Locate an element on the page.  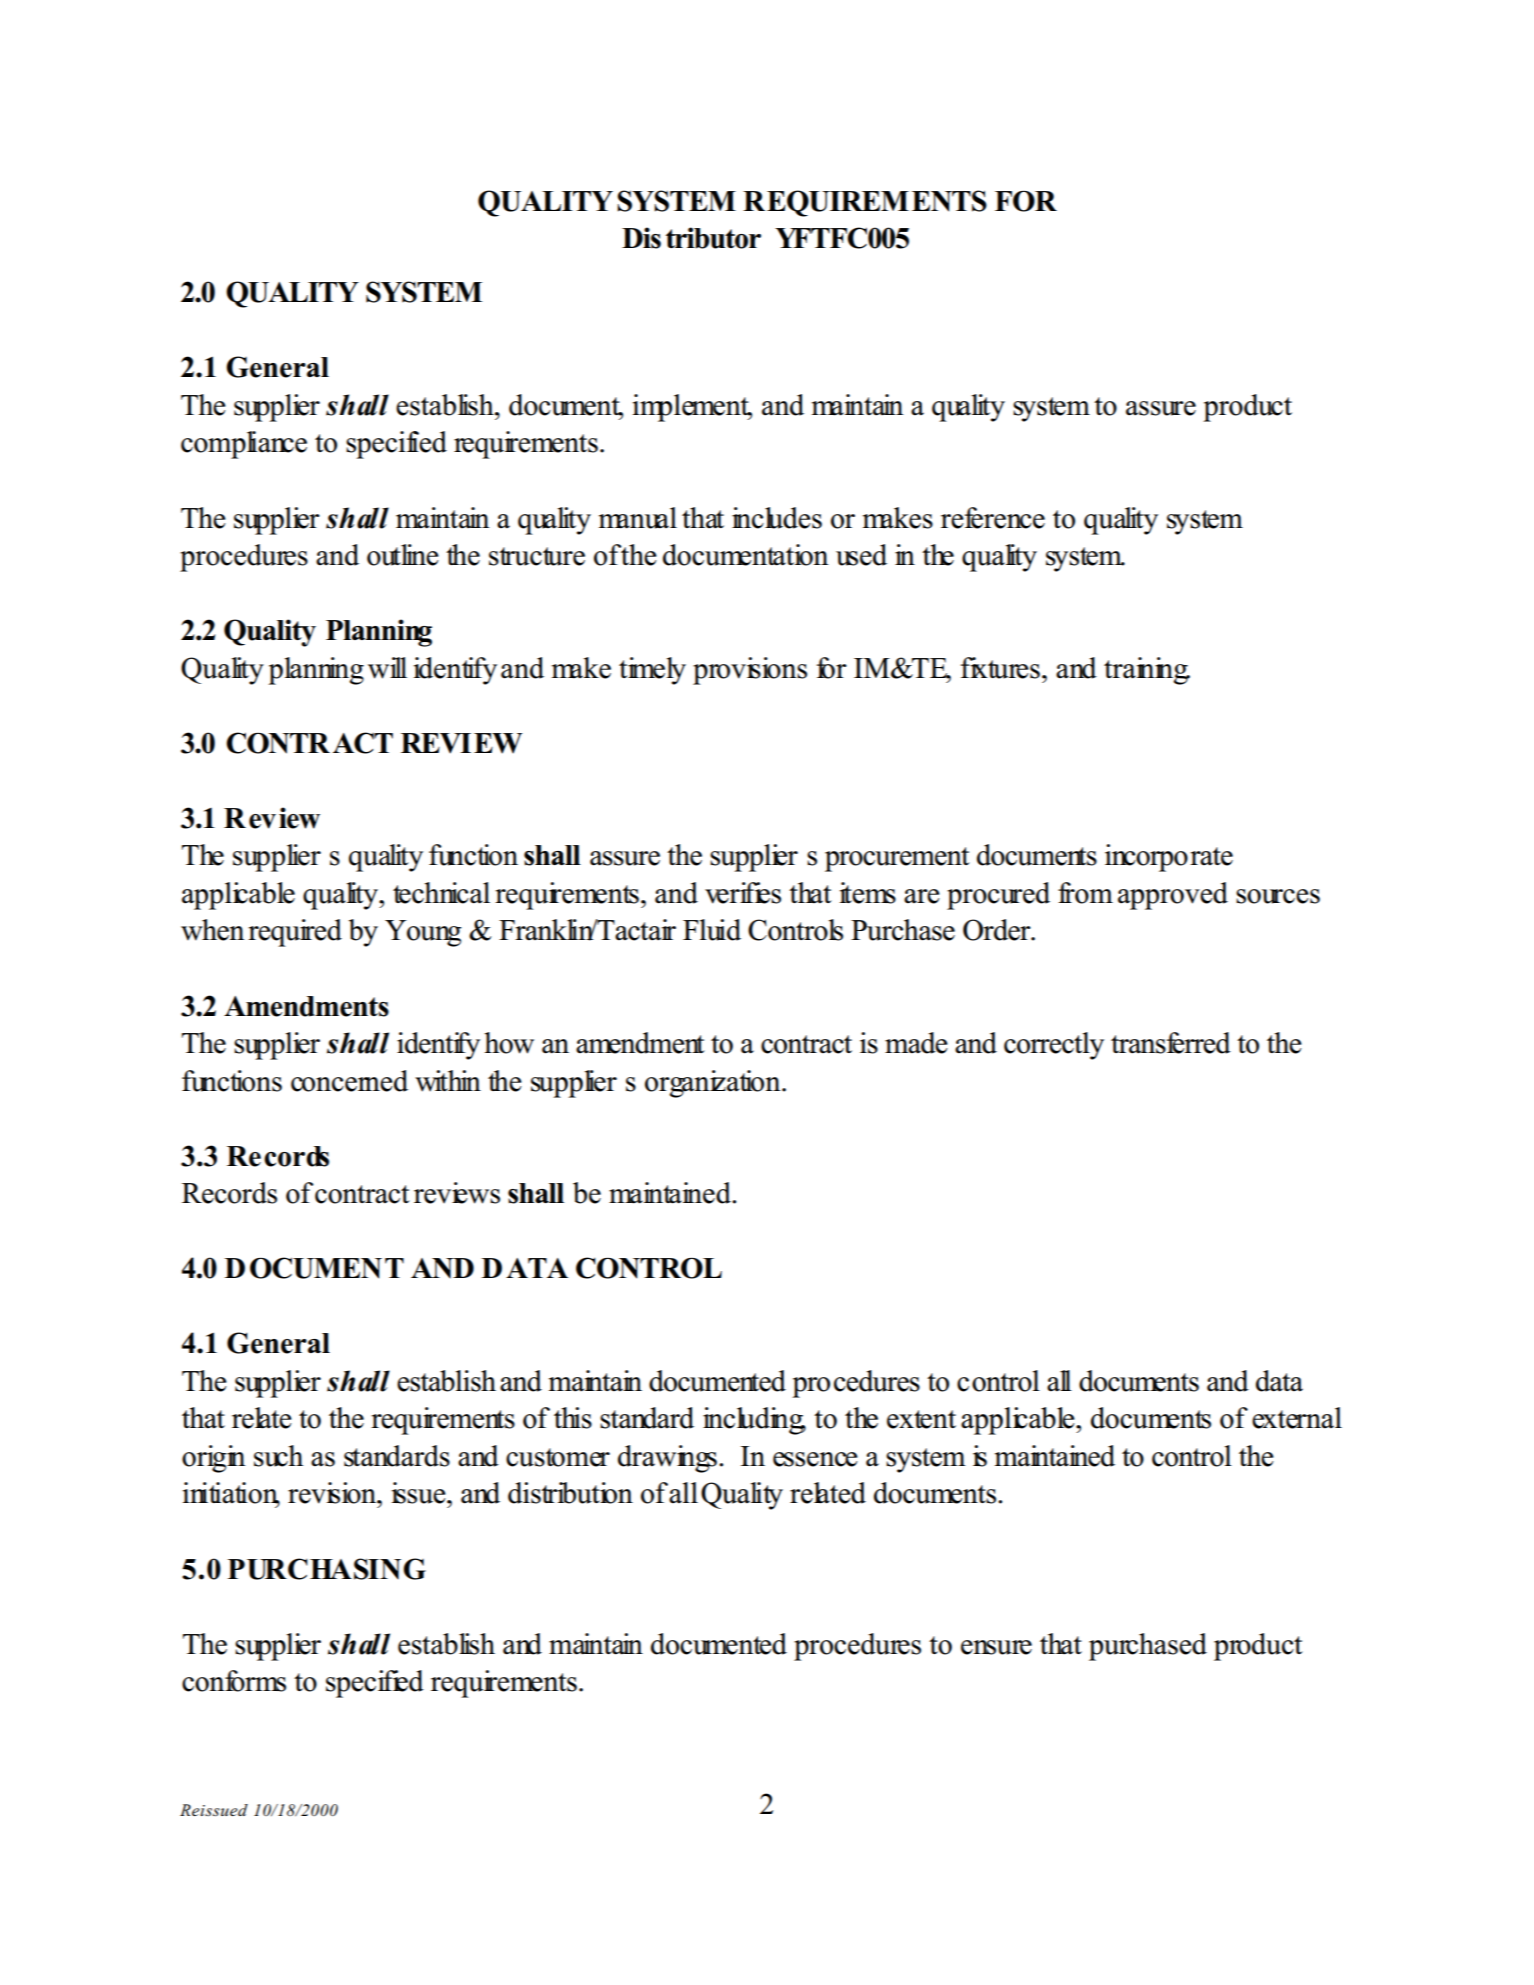
conforms is located at coordinates (234, 1681).
